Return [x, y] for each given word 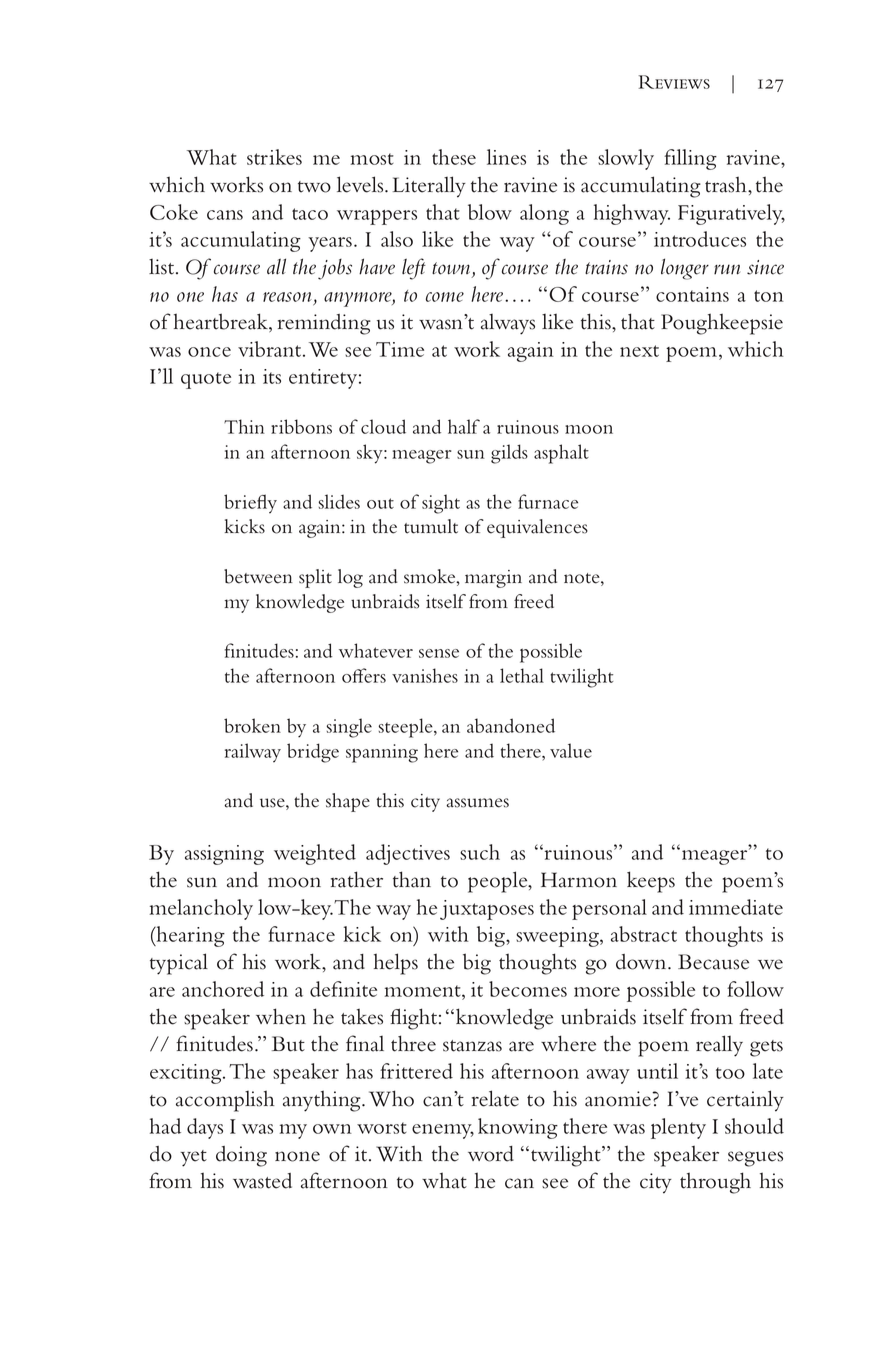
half [464, 426]
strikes [274, 157]
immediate [736, 907]
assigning [224, 855]
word [491, 1154]
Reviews [674, 82]
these [454, 157]
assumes [477, 803]
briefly [250, 504]
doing [241, 1156]
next [639, 351]
